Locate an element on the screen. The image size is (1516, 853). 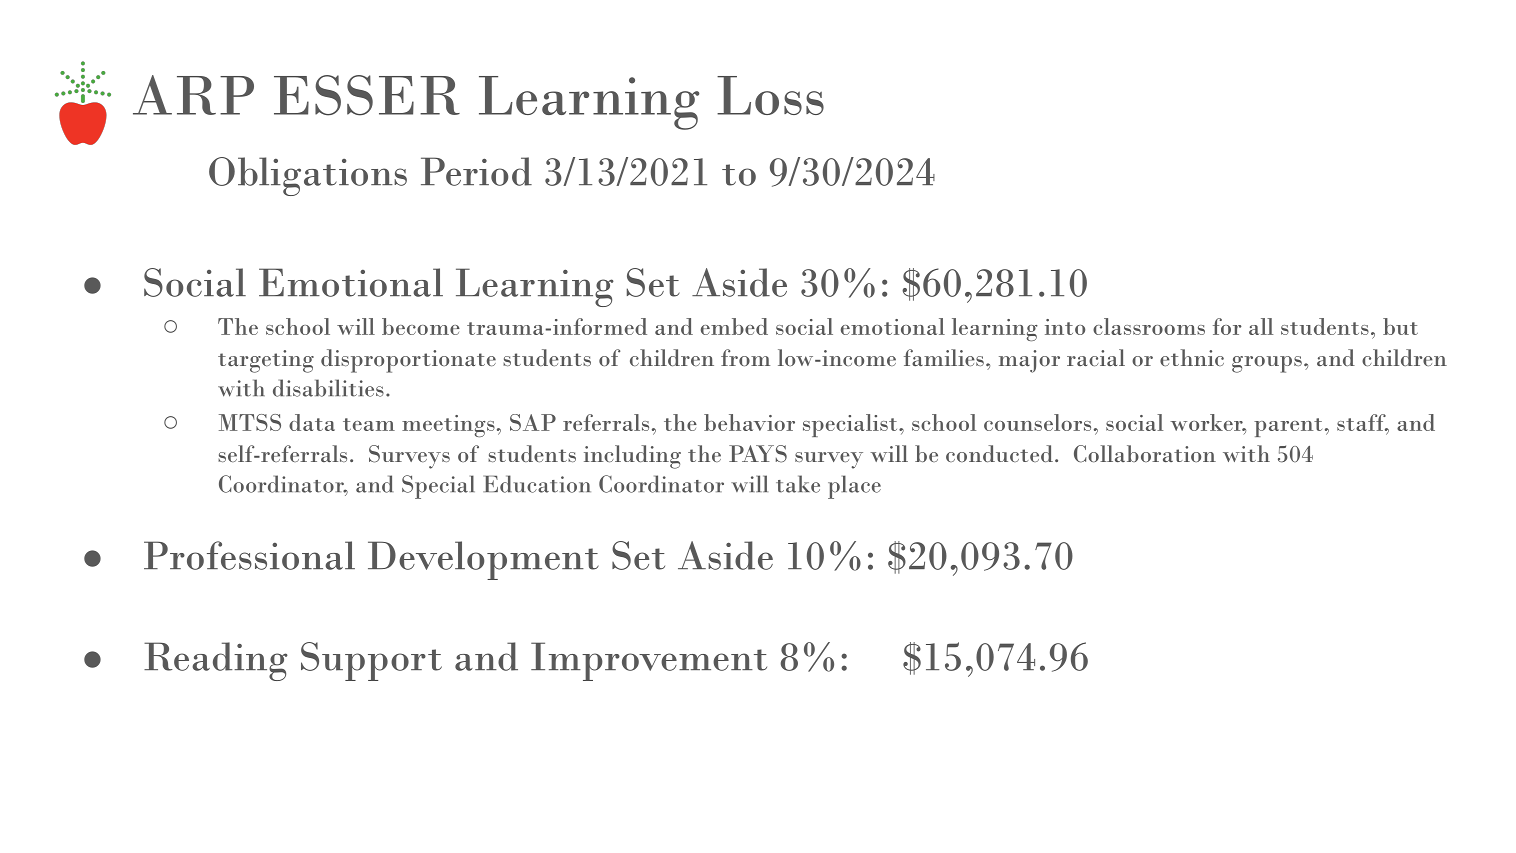
Period is located at coordinates (476, 171).
